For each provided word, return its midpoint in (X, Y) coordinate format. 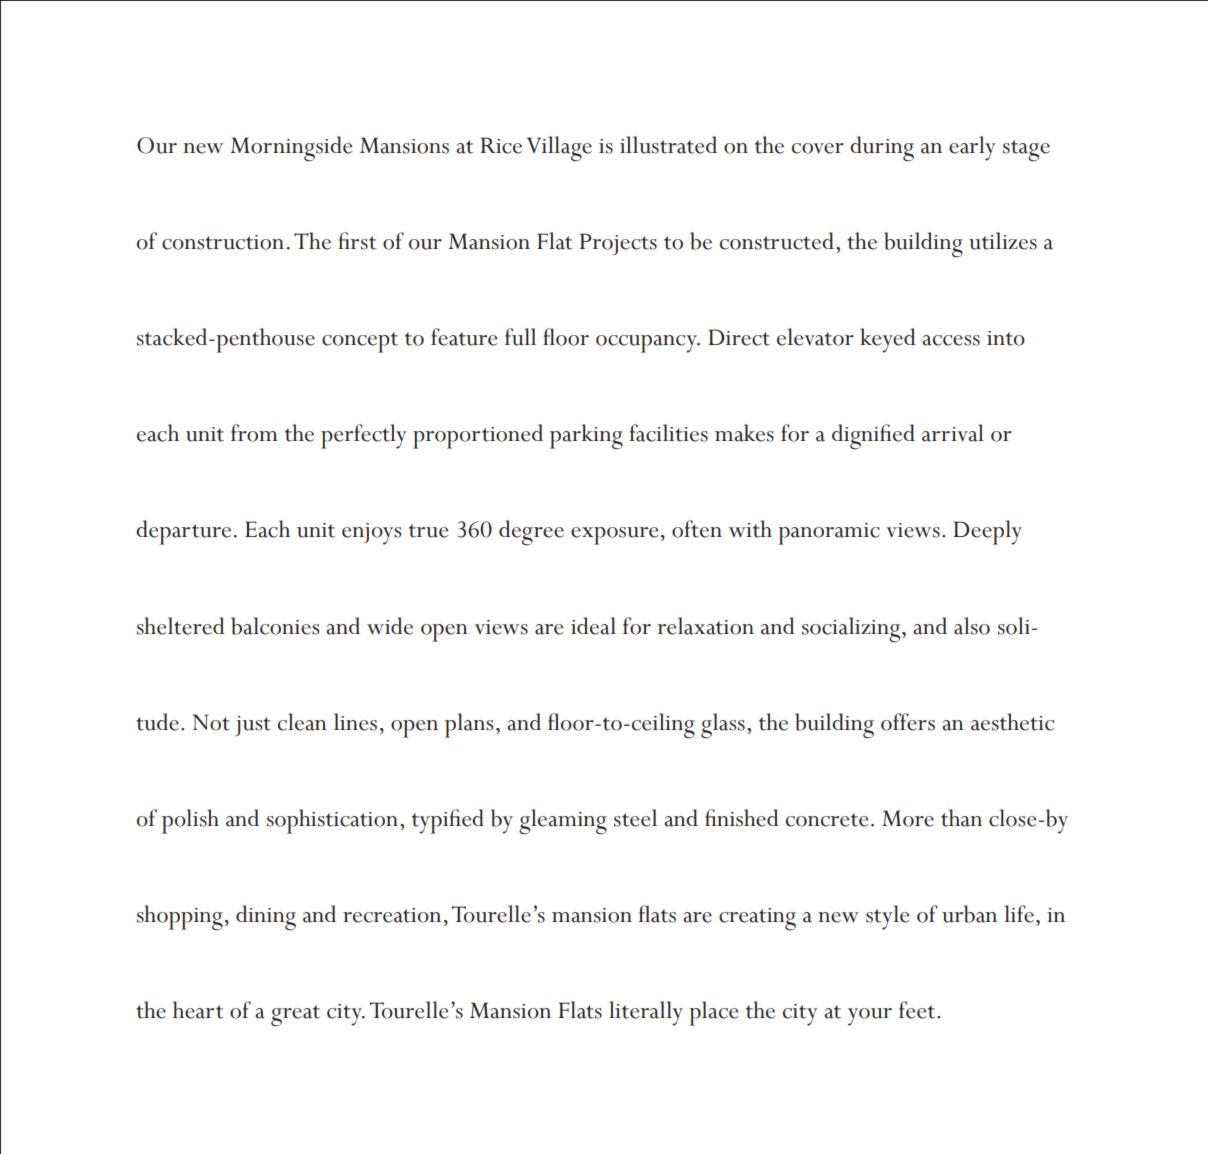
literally (646, 1013)
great (295, 1016)
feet (918, 1010)
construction (223, 242)
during (882, 149)
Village (559, 149)
